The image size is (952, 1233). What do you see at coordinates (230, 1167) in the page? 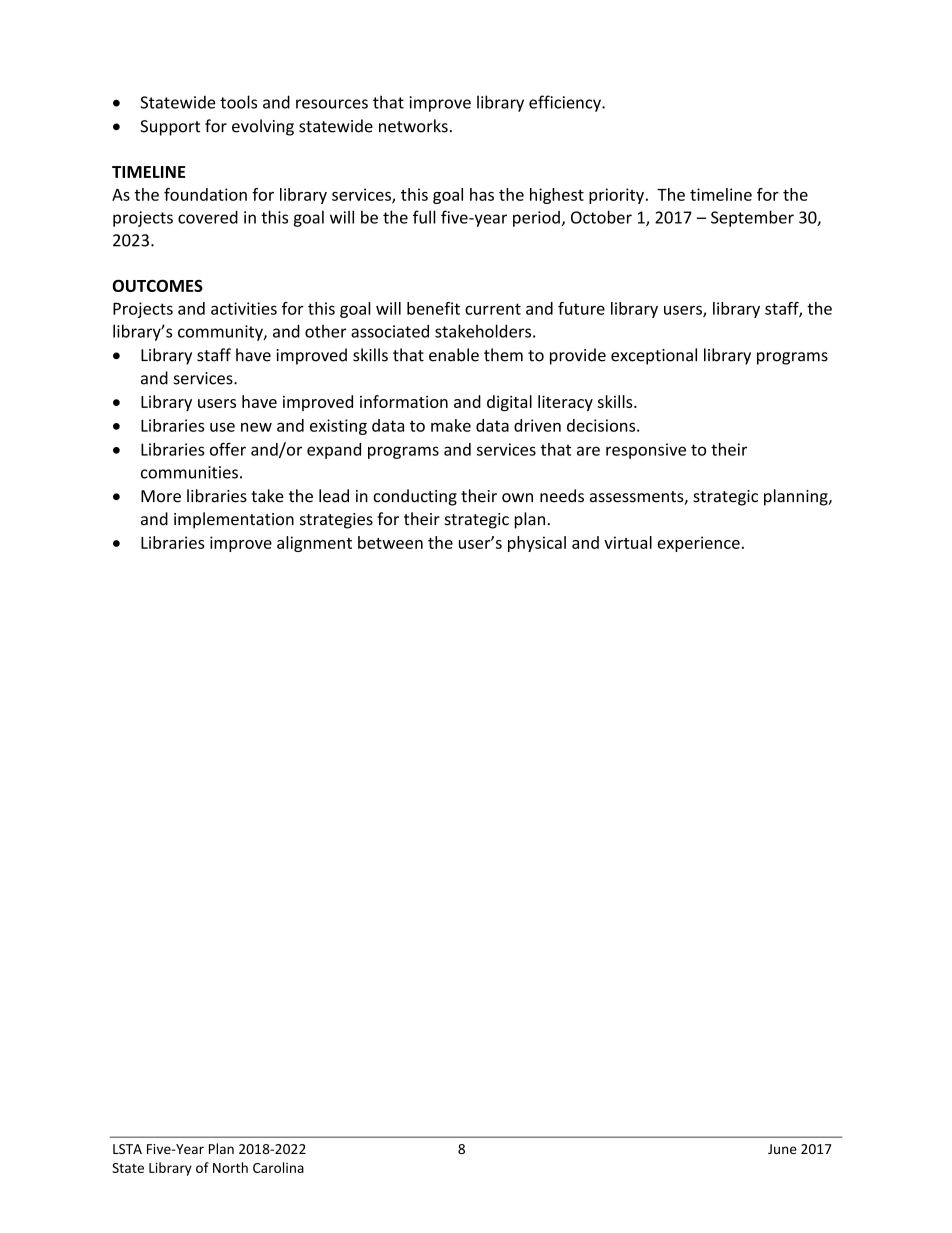
I see `North` at bounding box center [230, 1167].
